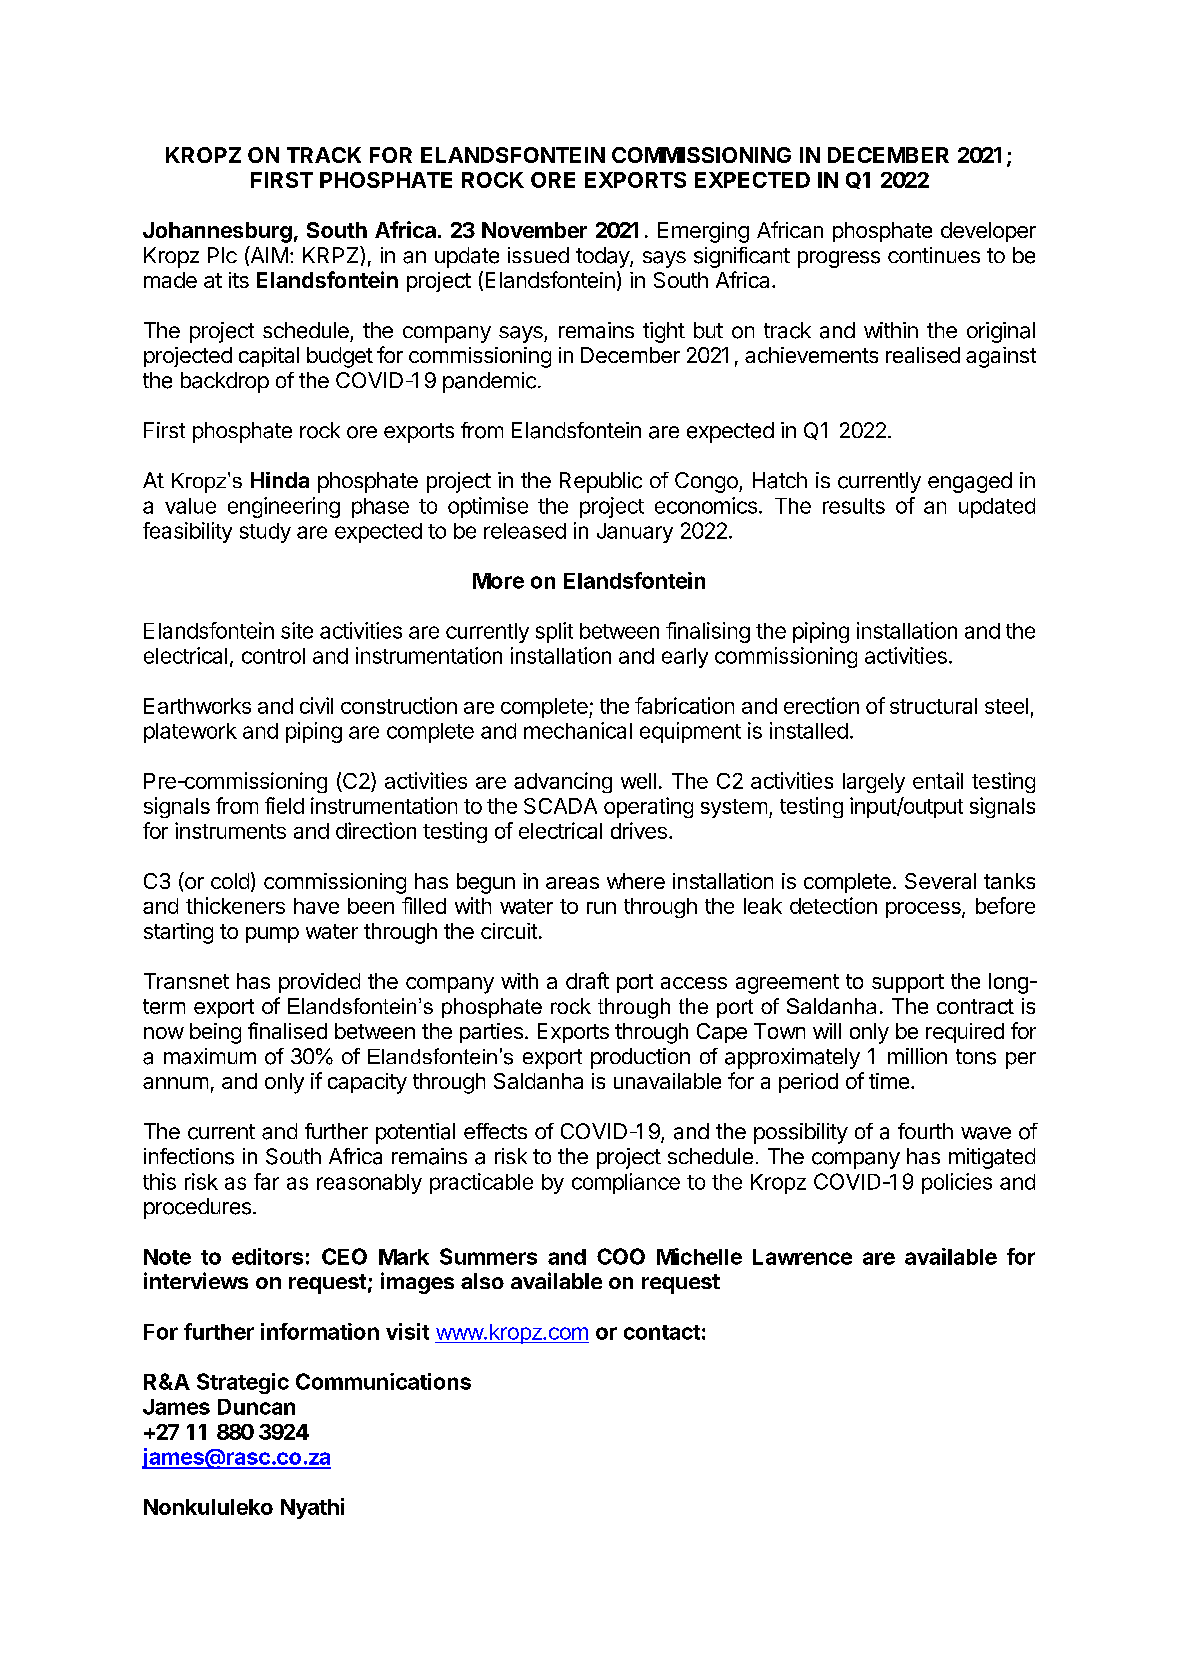  What do you see at coordinates (662, 1332) in the image?
I see `contact` at bounding box center [662, 1332].
